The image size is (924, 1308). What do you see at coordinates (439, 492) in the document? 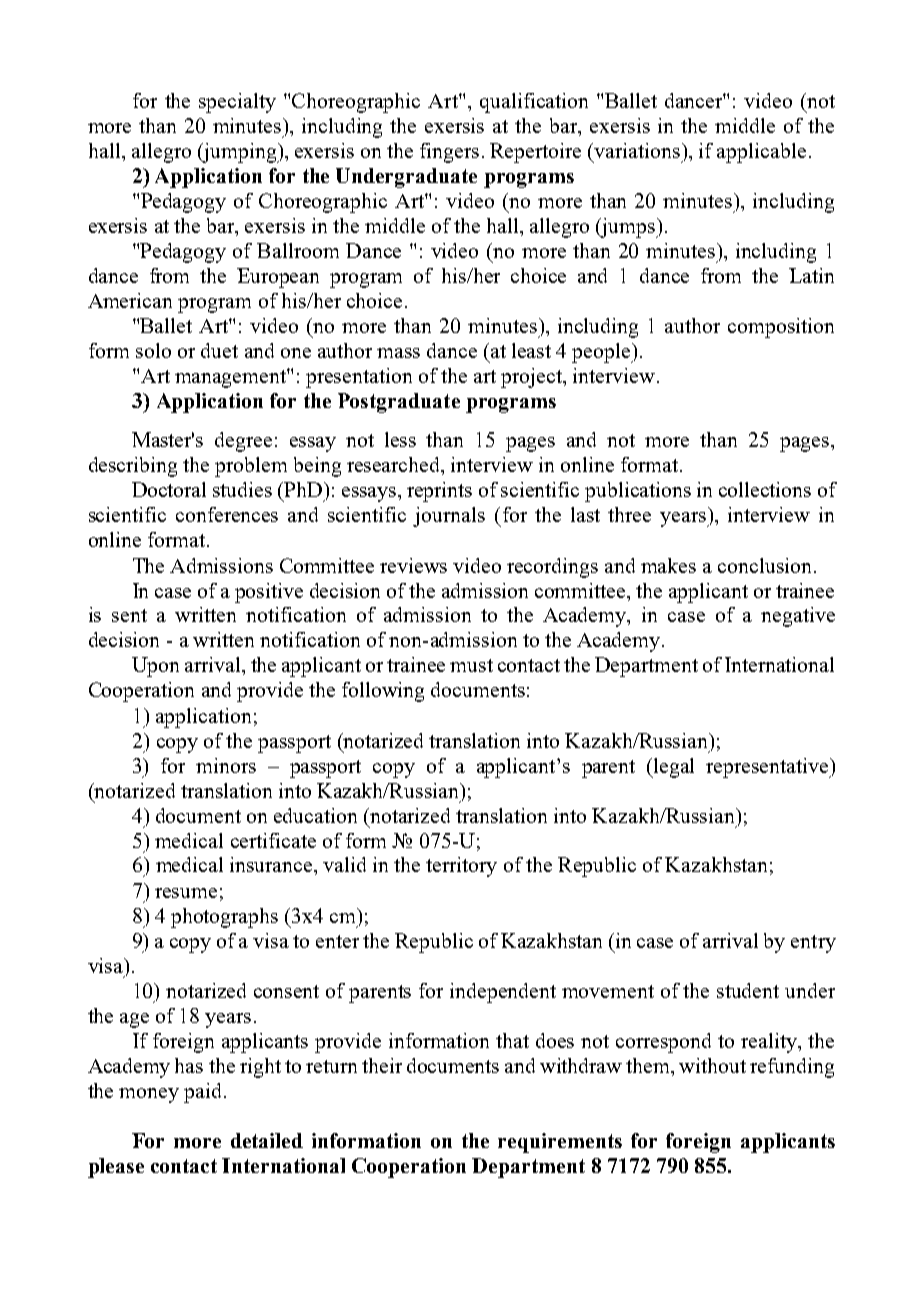
I see `reprints` at bounding box center [439, 492].
